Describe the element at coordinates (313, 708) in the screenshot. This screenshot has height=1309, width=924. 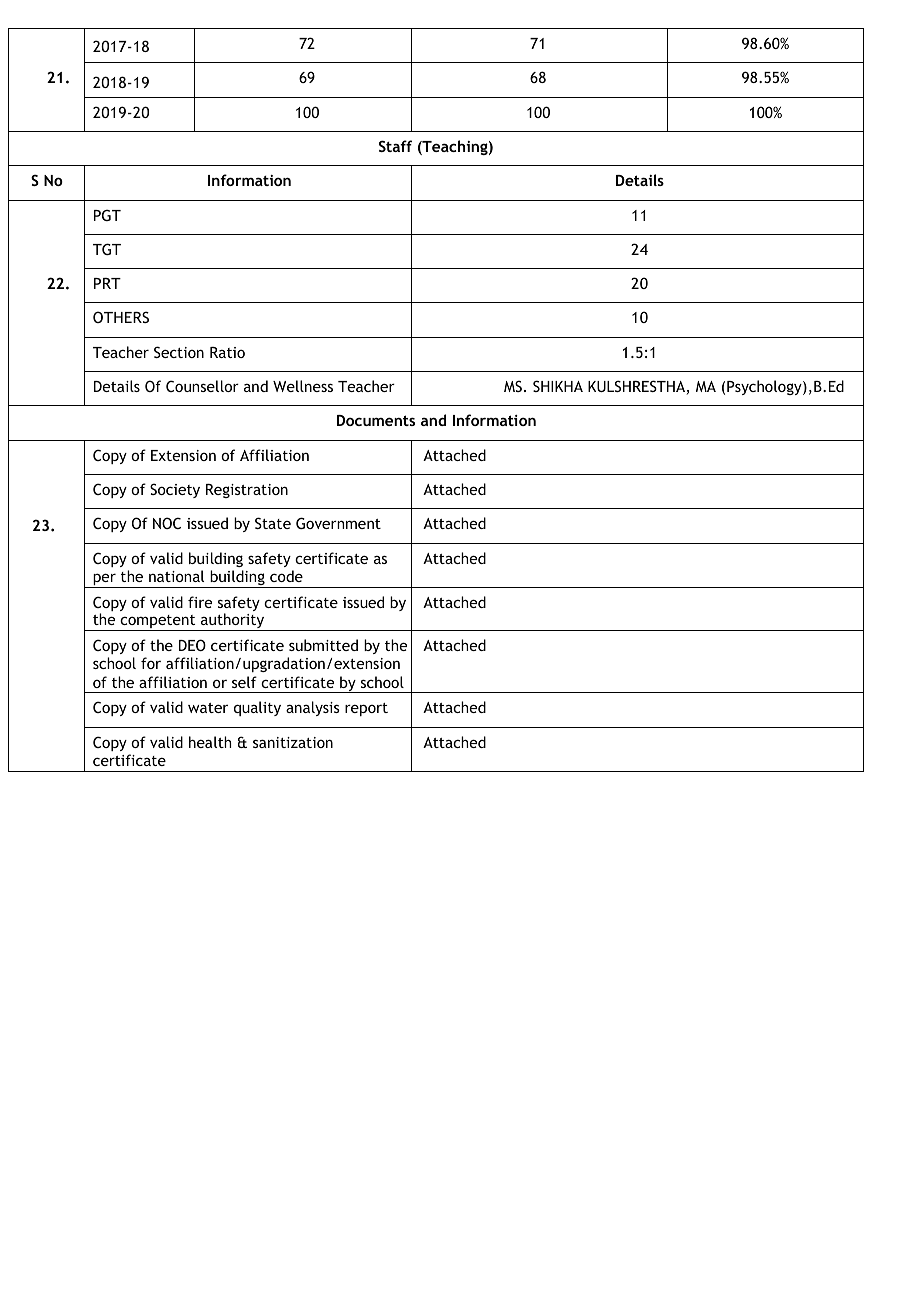
I see `analysis` at that location.
